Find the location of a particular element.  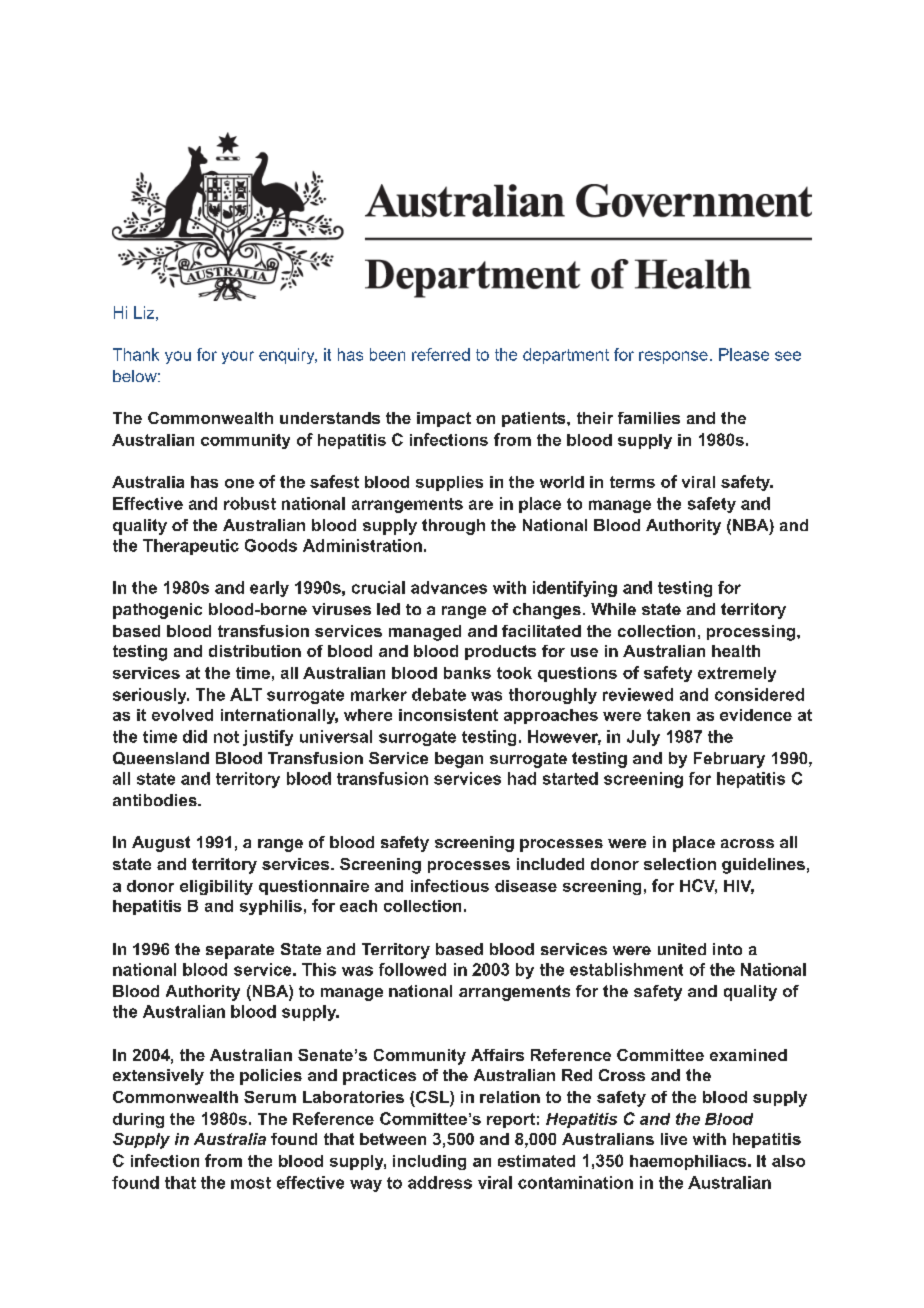

advances is located at coordinates (449, 587).
